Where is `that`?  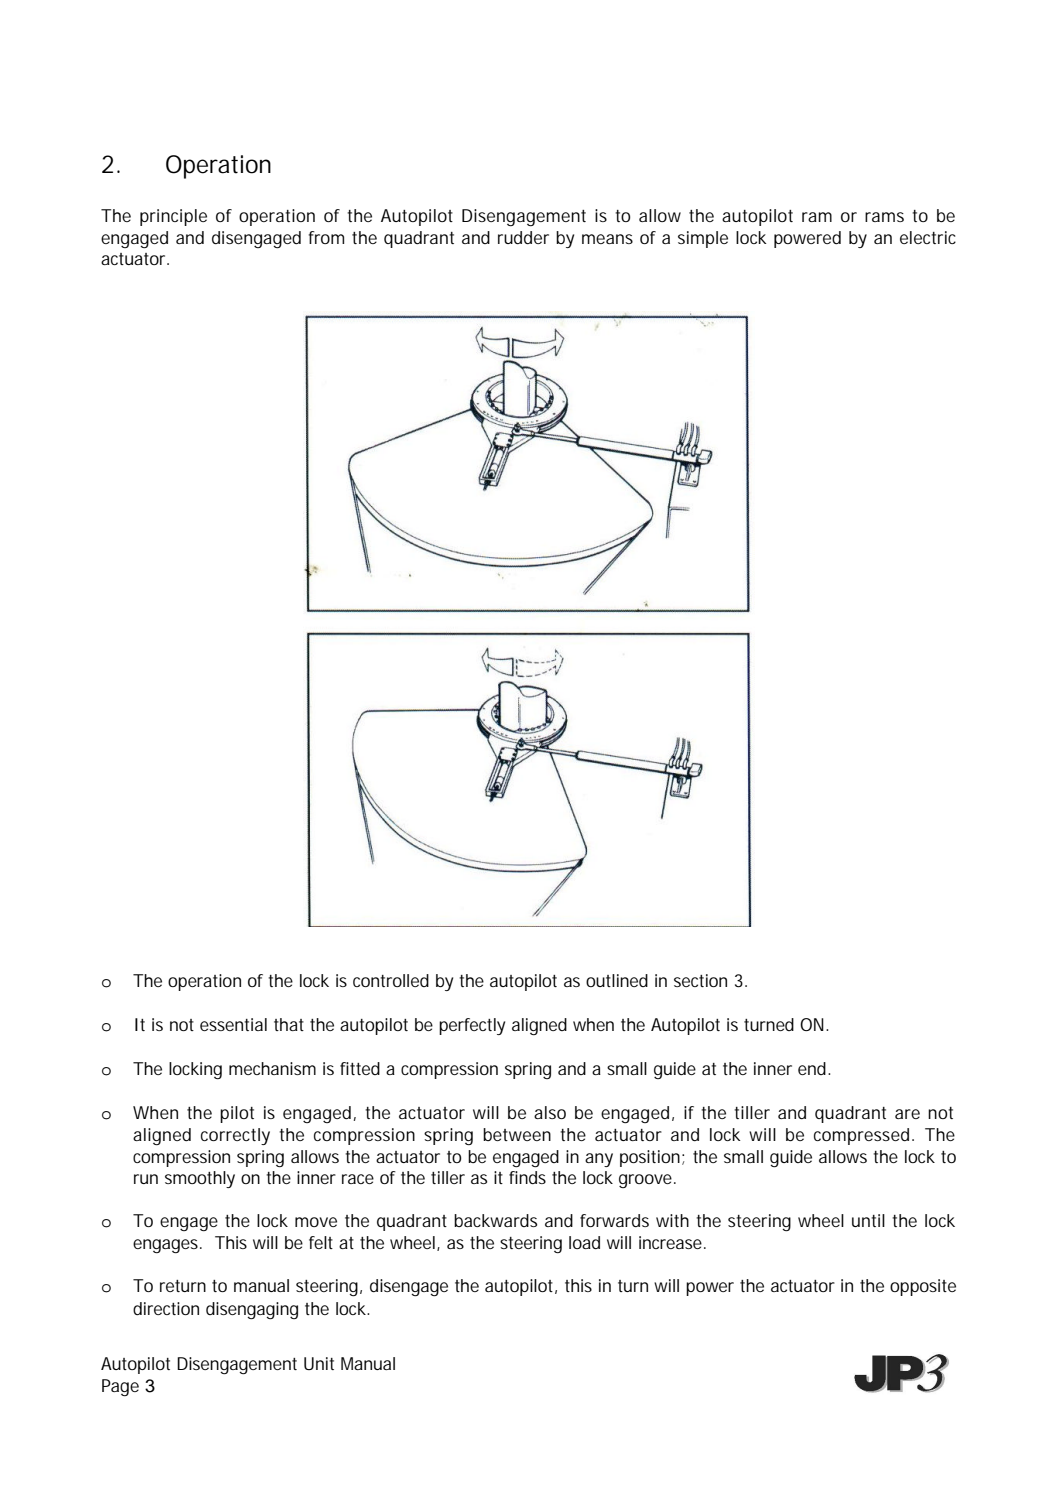 that is located at coordinates (289, 1024).
